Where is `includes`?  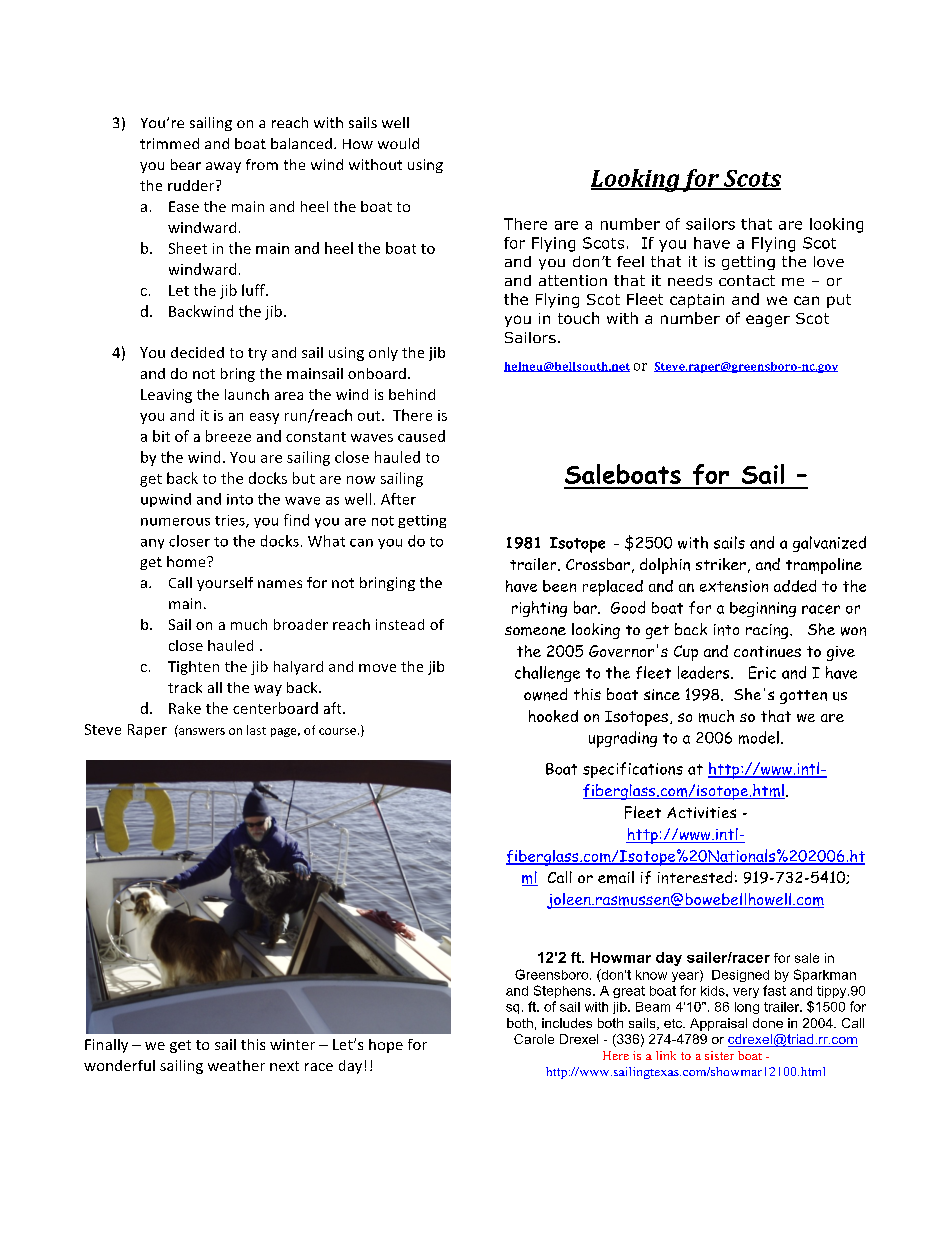
includes is located at coordinates (567, 1023).
